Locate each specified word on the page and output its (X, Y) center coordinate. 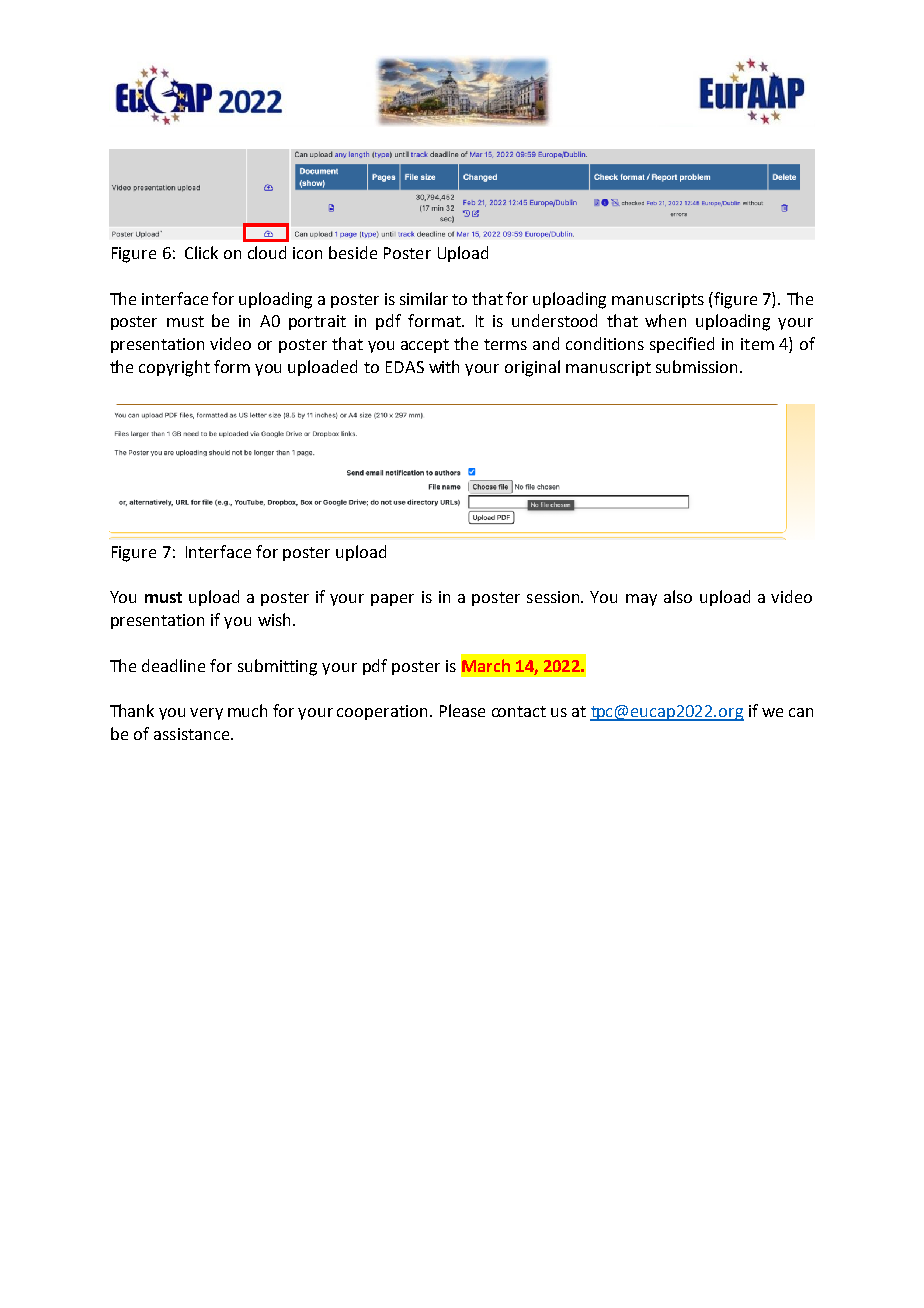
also (678, 596)
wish (274, 619)
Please (462, 710)
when (665, 320)
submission (696, 366)
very (206, 714)
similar (424, 298)
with (444, 366)
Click (201, 252)
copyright (174, 368)
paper (392, 600)
